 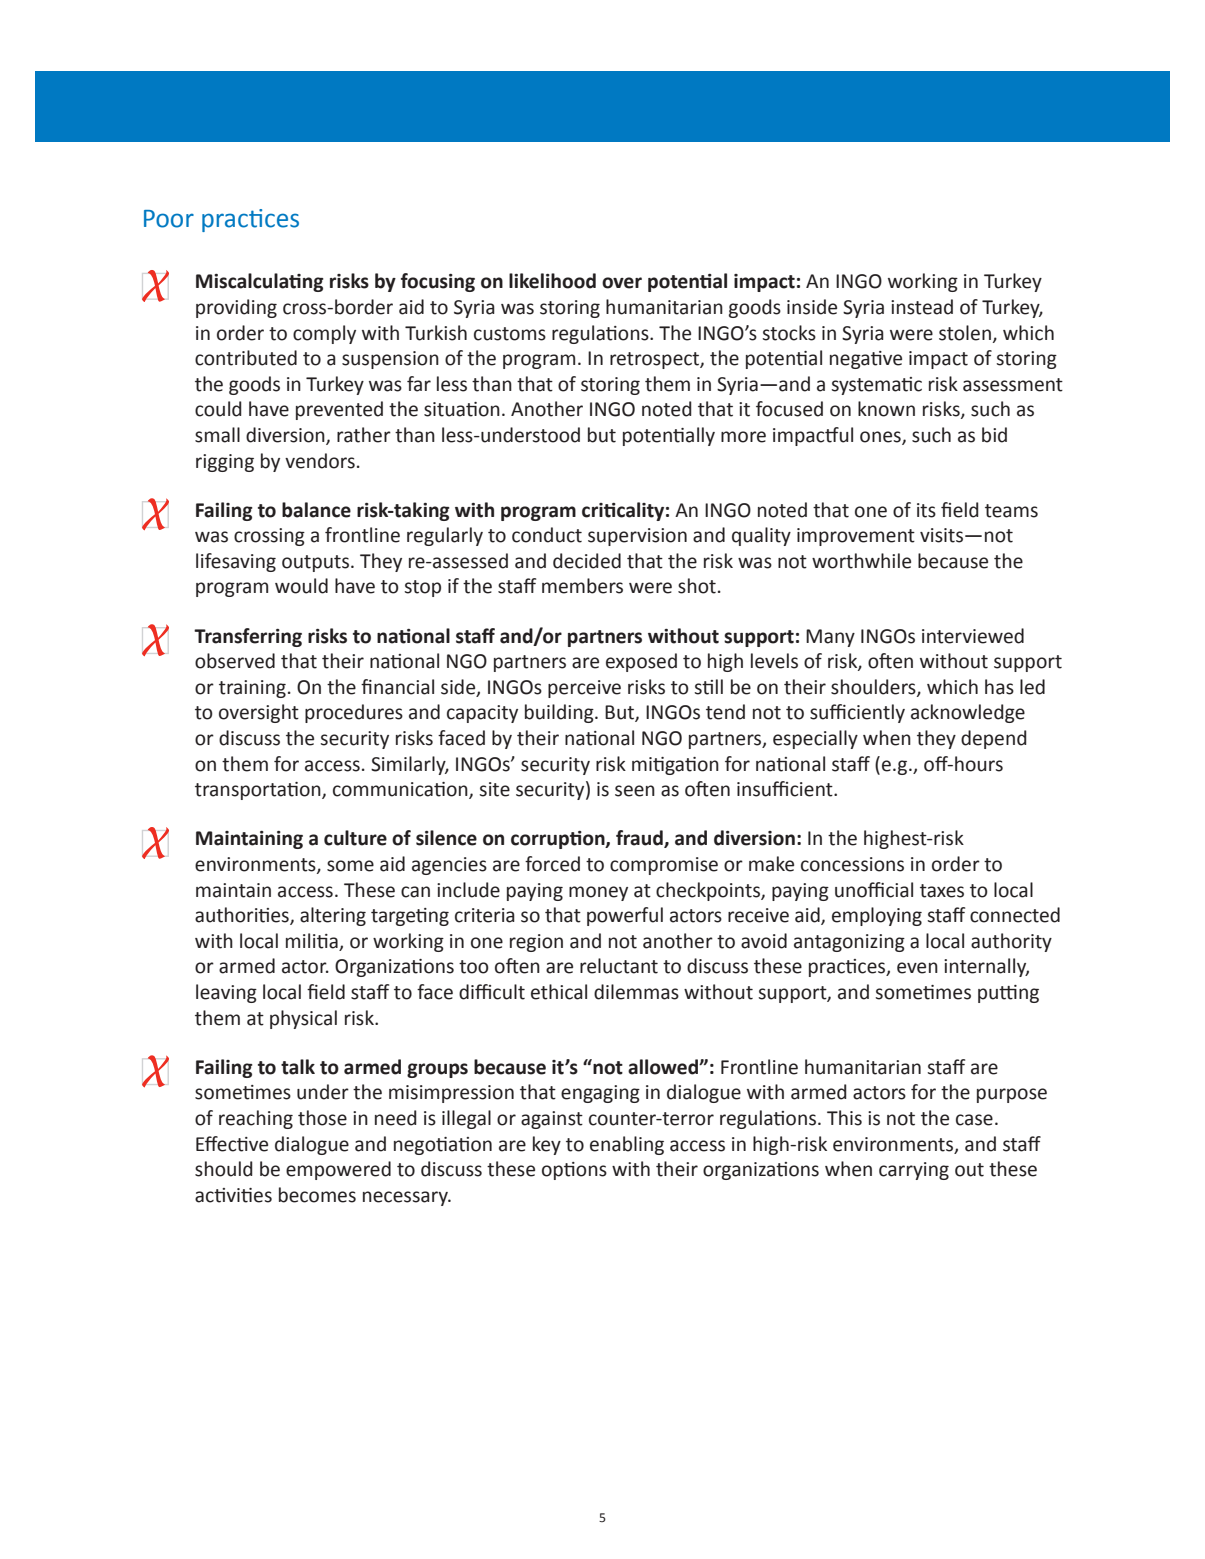 I want to click on Effective, so click(x=232, y=1144).
